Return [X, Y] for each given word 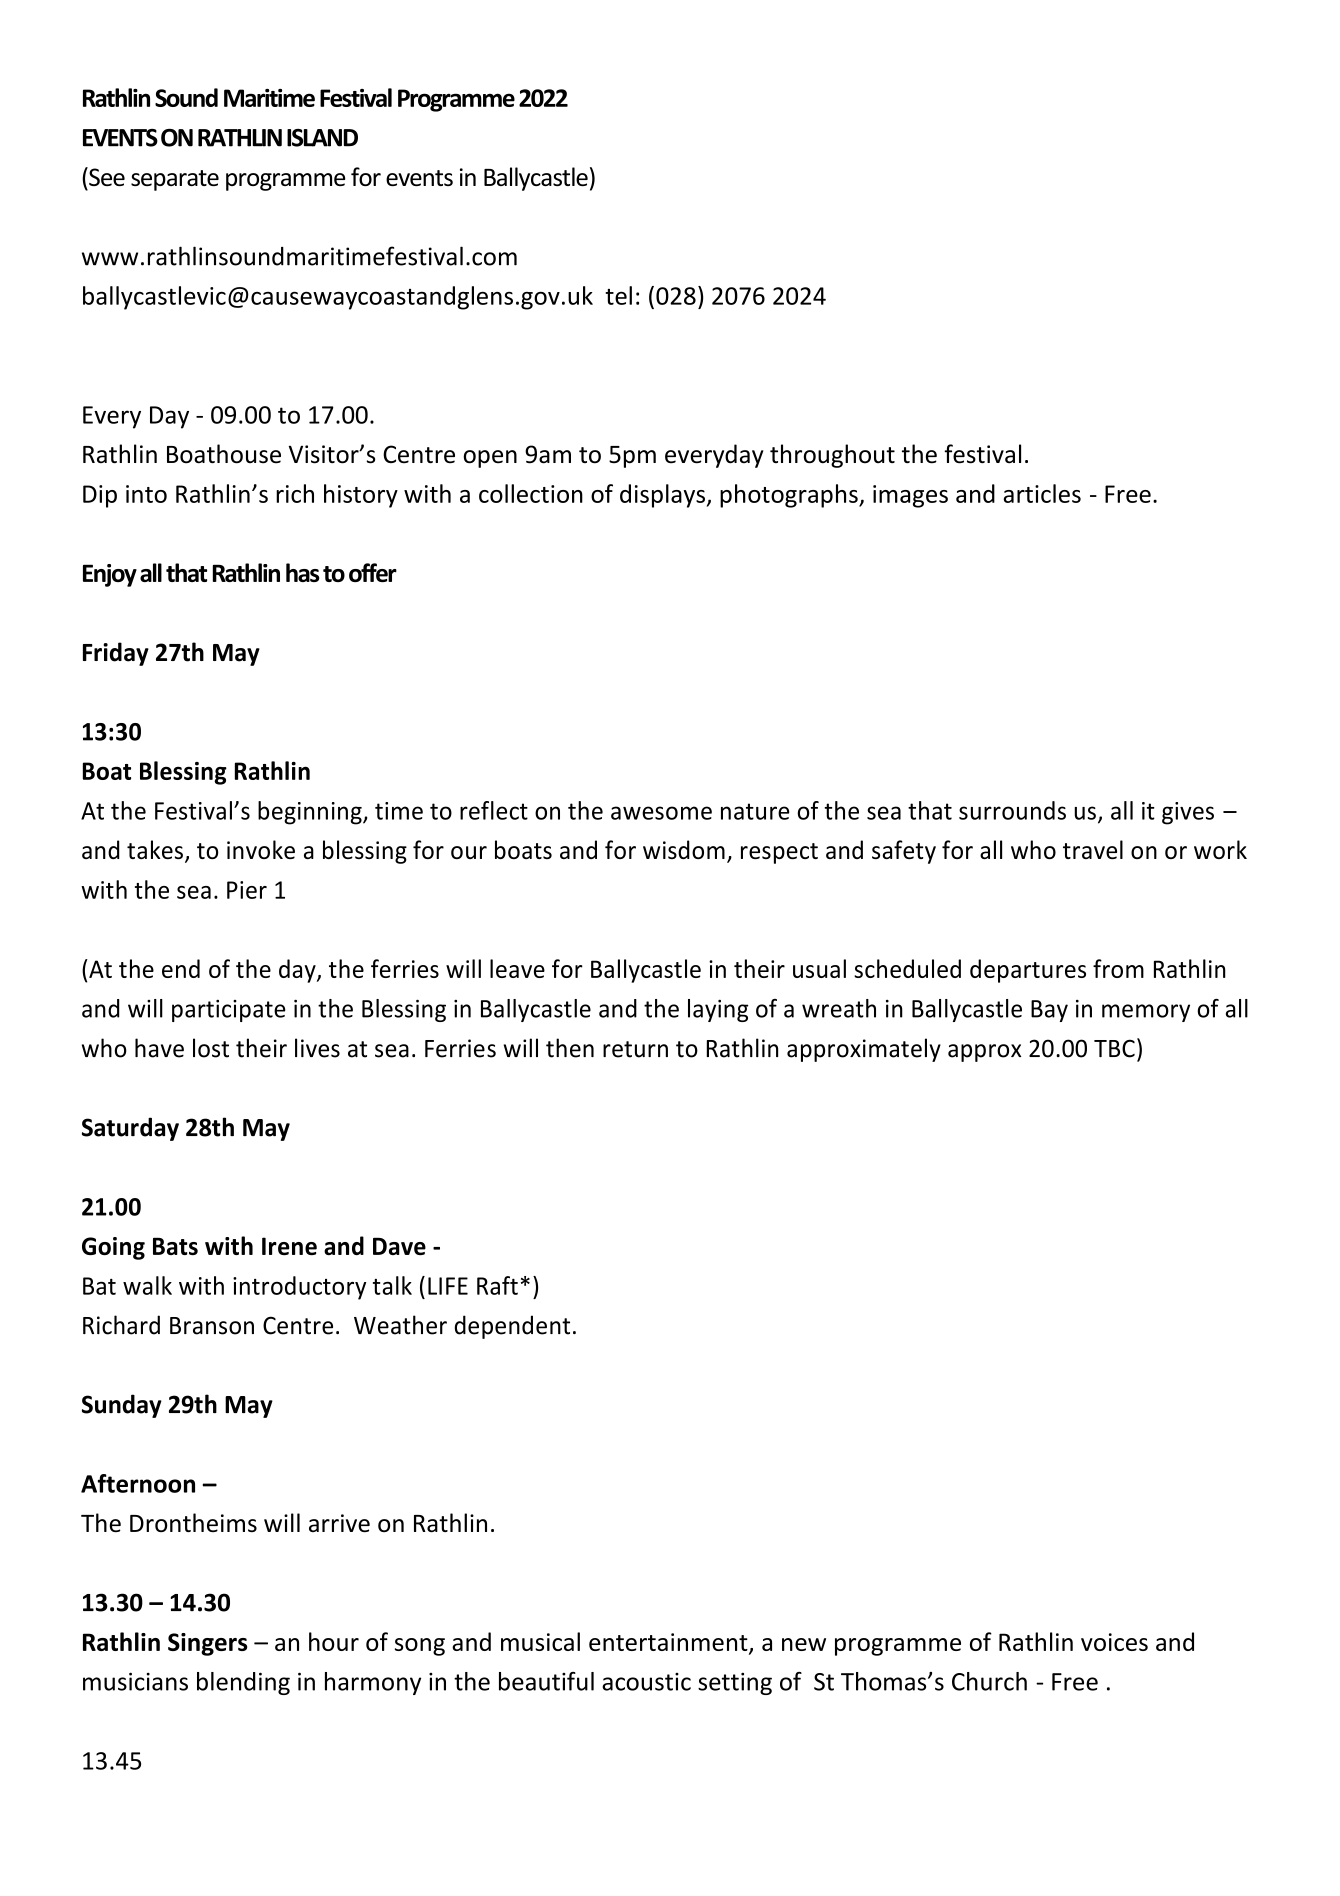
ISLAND [322, 138]
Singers [207, 1644]
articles [1042, 493]
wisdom [684, 849]
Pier [247, 890]
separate [175, 180]
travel [1093, 849]
